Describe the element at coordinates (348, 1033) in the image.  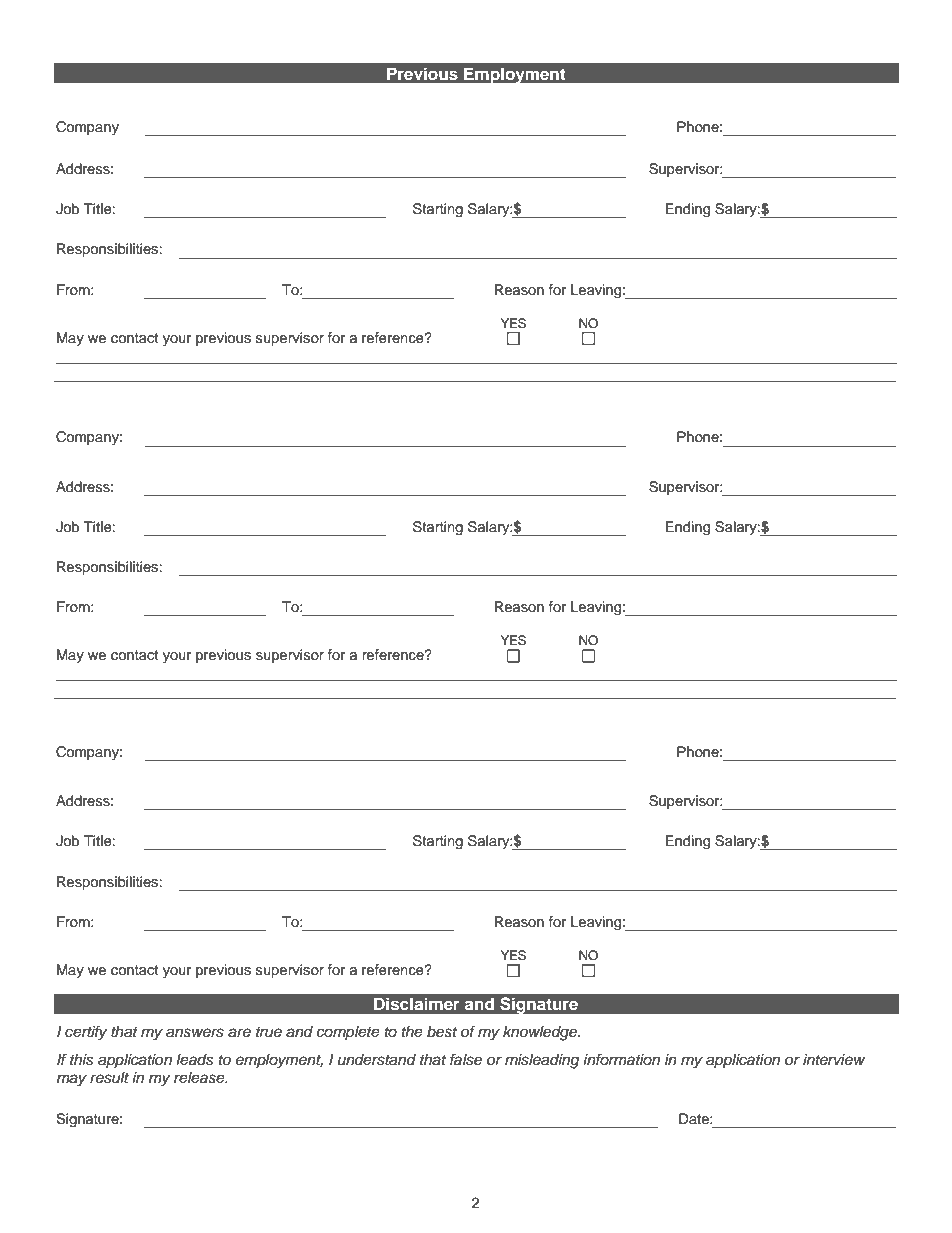
I see `complete` at that location.
